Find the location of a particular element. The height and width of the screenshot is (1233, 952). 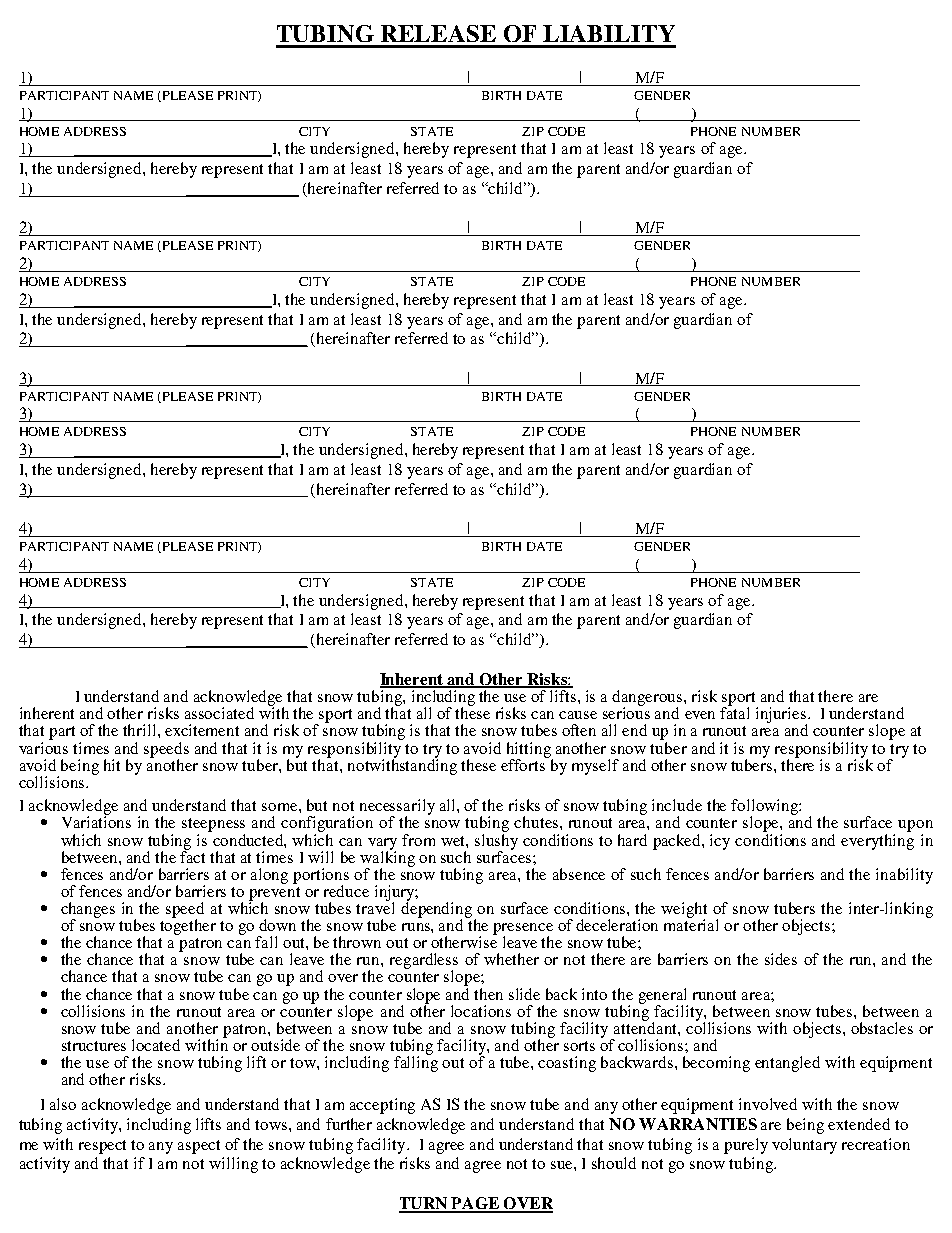

cause is located at coordinates (578, 715).
